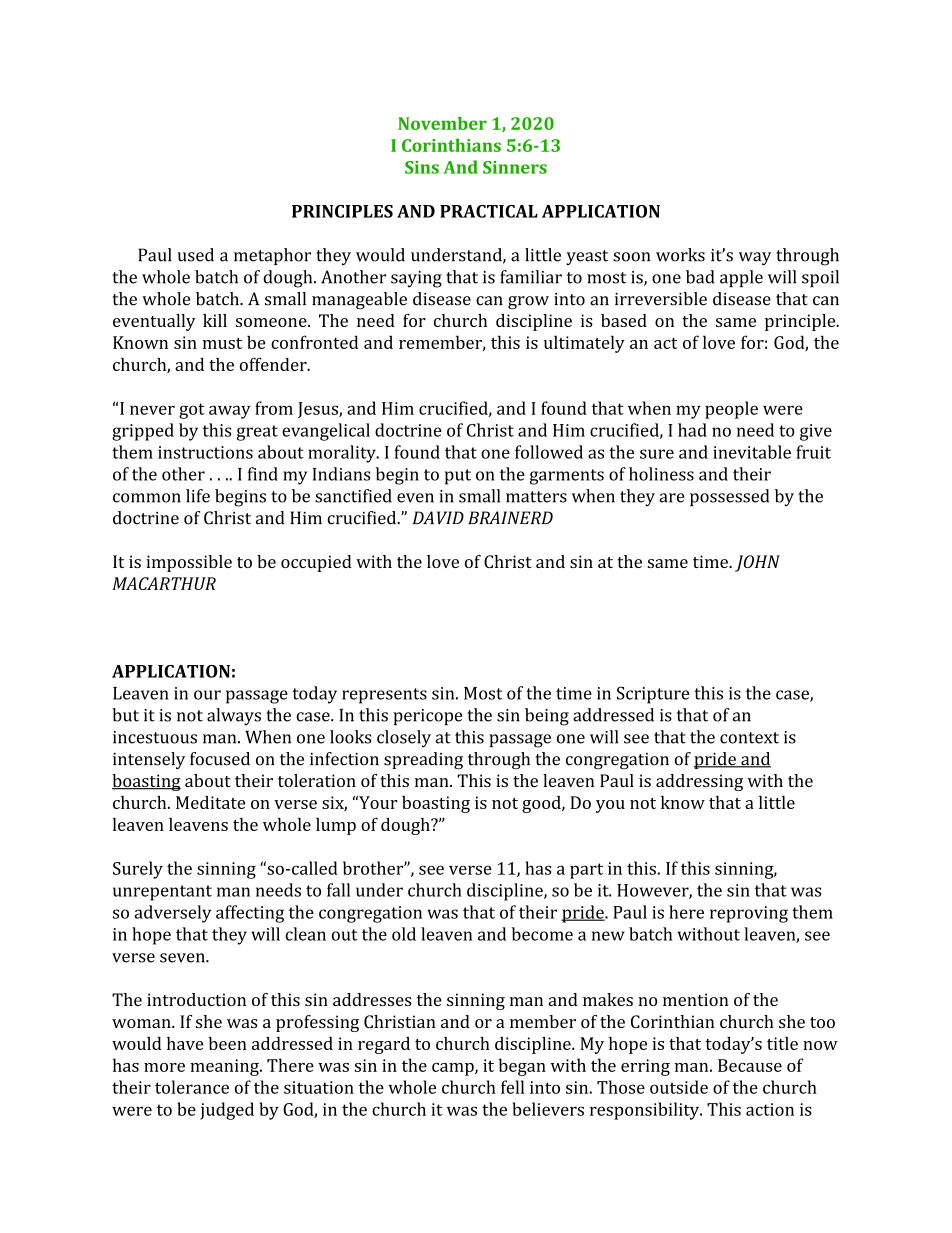 Image resolution: width=952 pixels, height=1233 pixels. Describe the element at coordinates (384, 696) in the page. I see `represents` at that location.
